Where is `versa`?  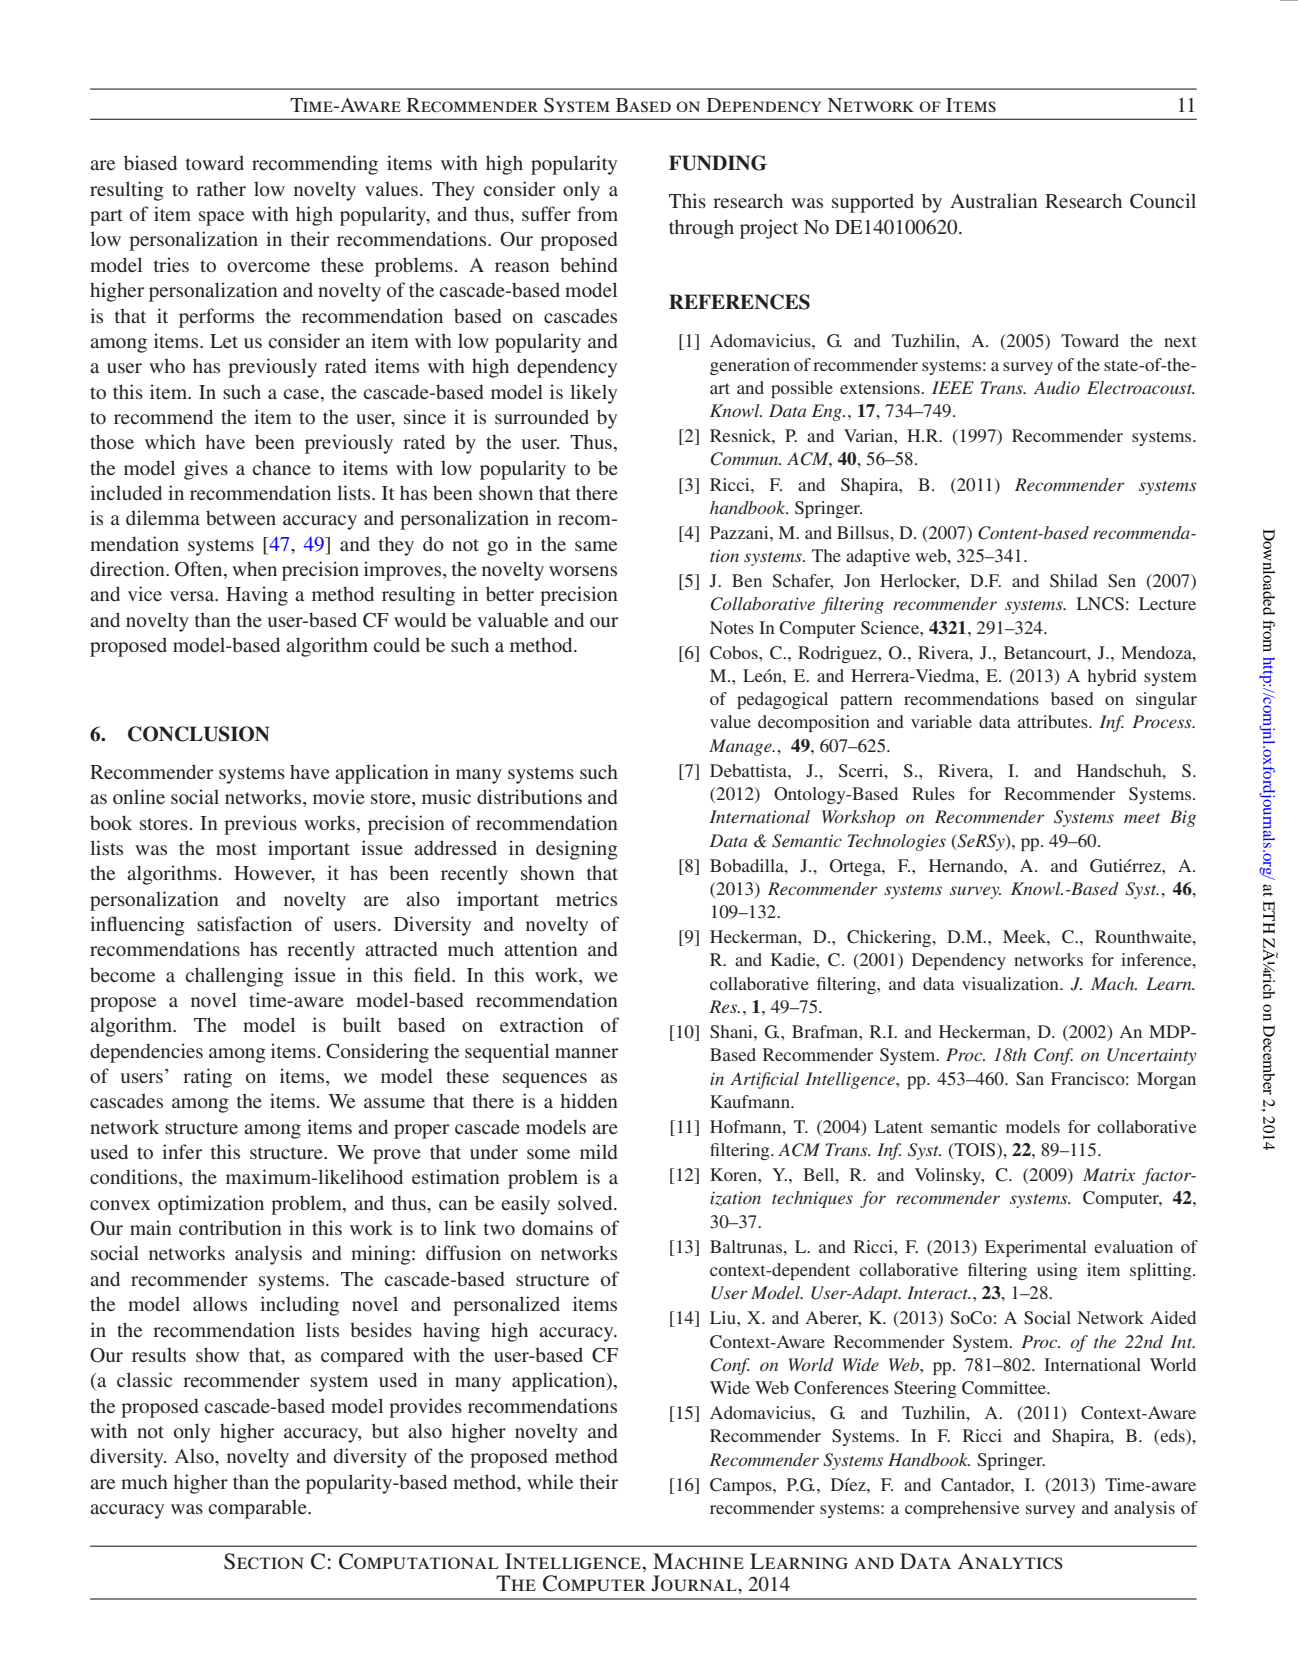 versa is located at coordinates (193, 596).
